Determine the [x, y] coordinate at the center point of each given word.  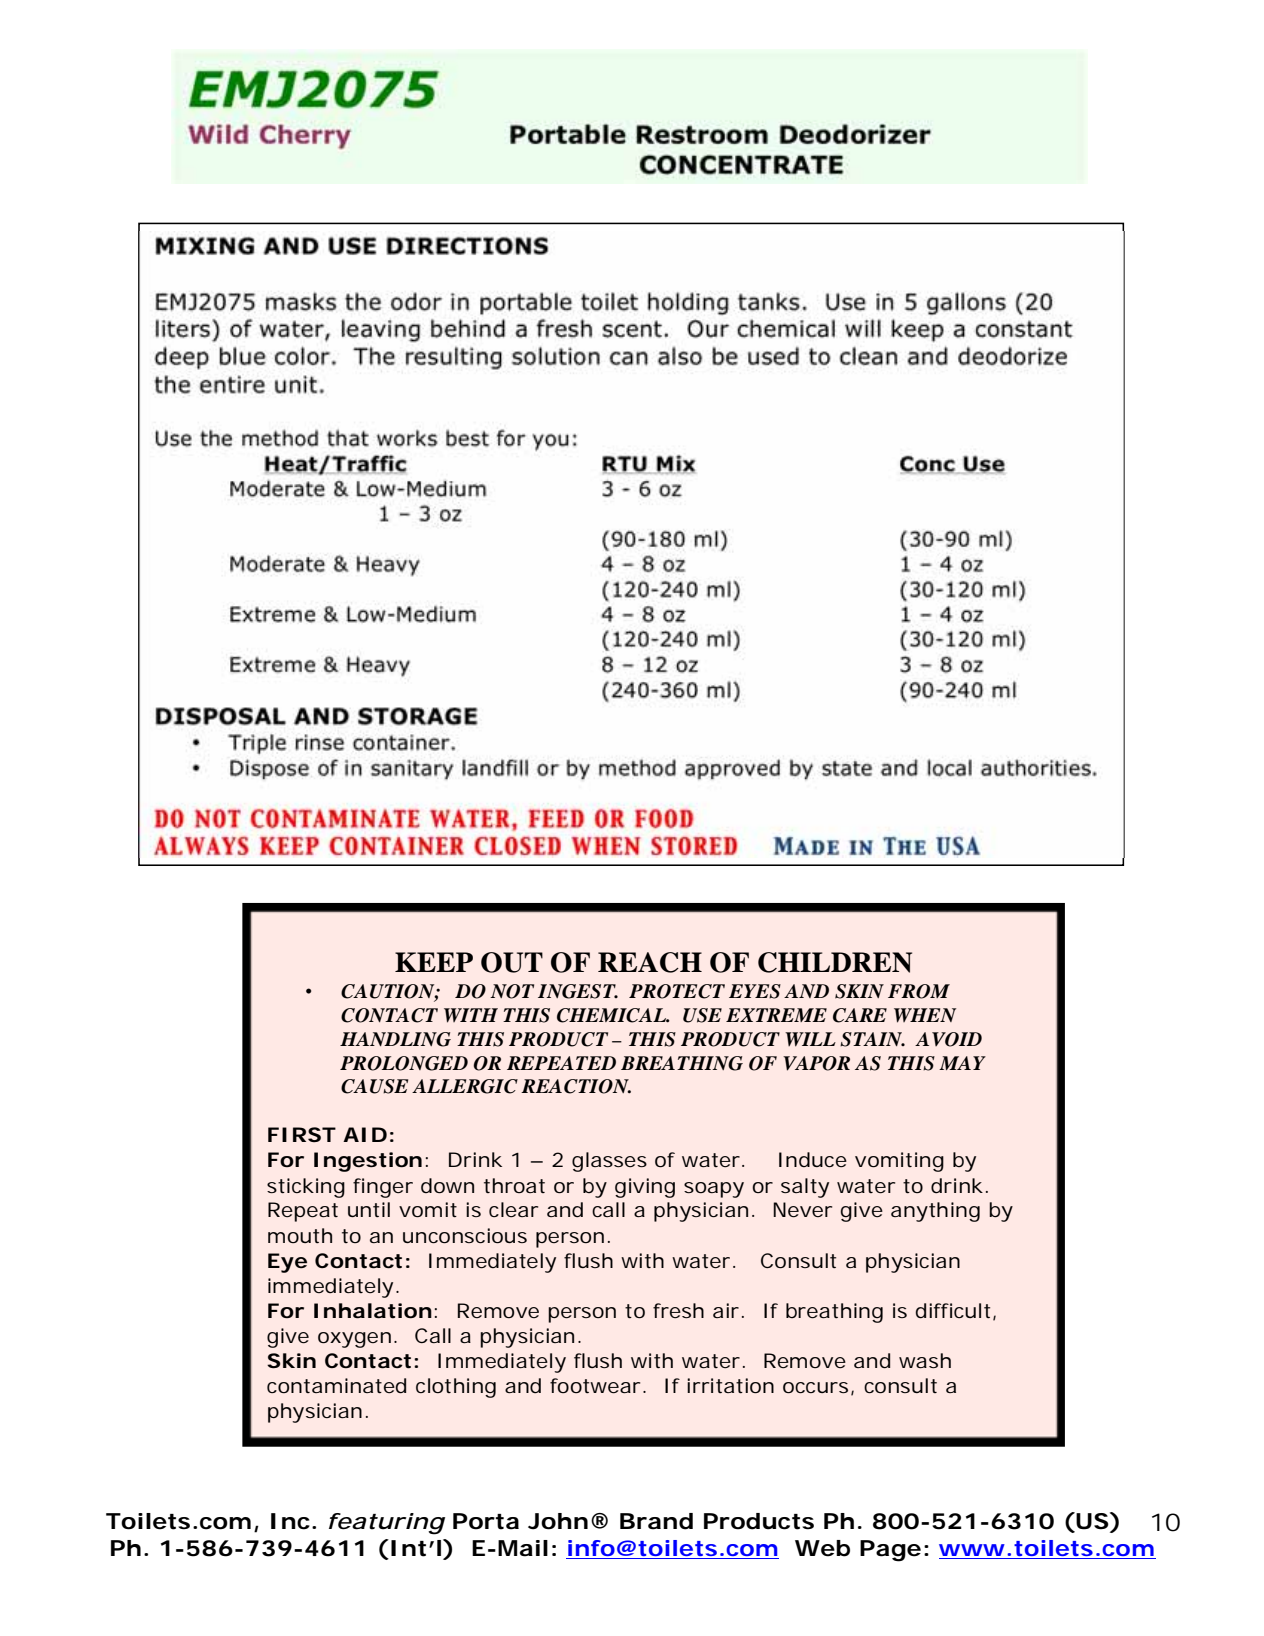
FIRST [302, 1134]
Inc [290, 1521]
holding [688, 303]
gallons [966, 303]
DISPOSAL [220, 716]
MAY [962, 1063]
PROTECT [677, 991]
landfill [495, 768]
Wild [218, 134]
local [949, 768]
